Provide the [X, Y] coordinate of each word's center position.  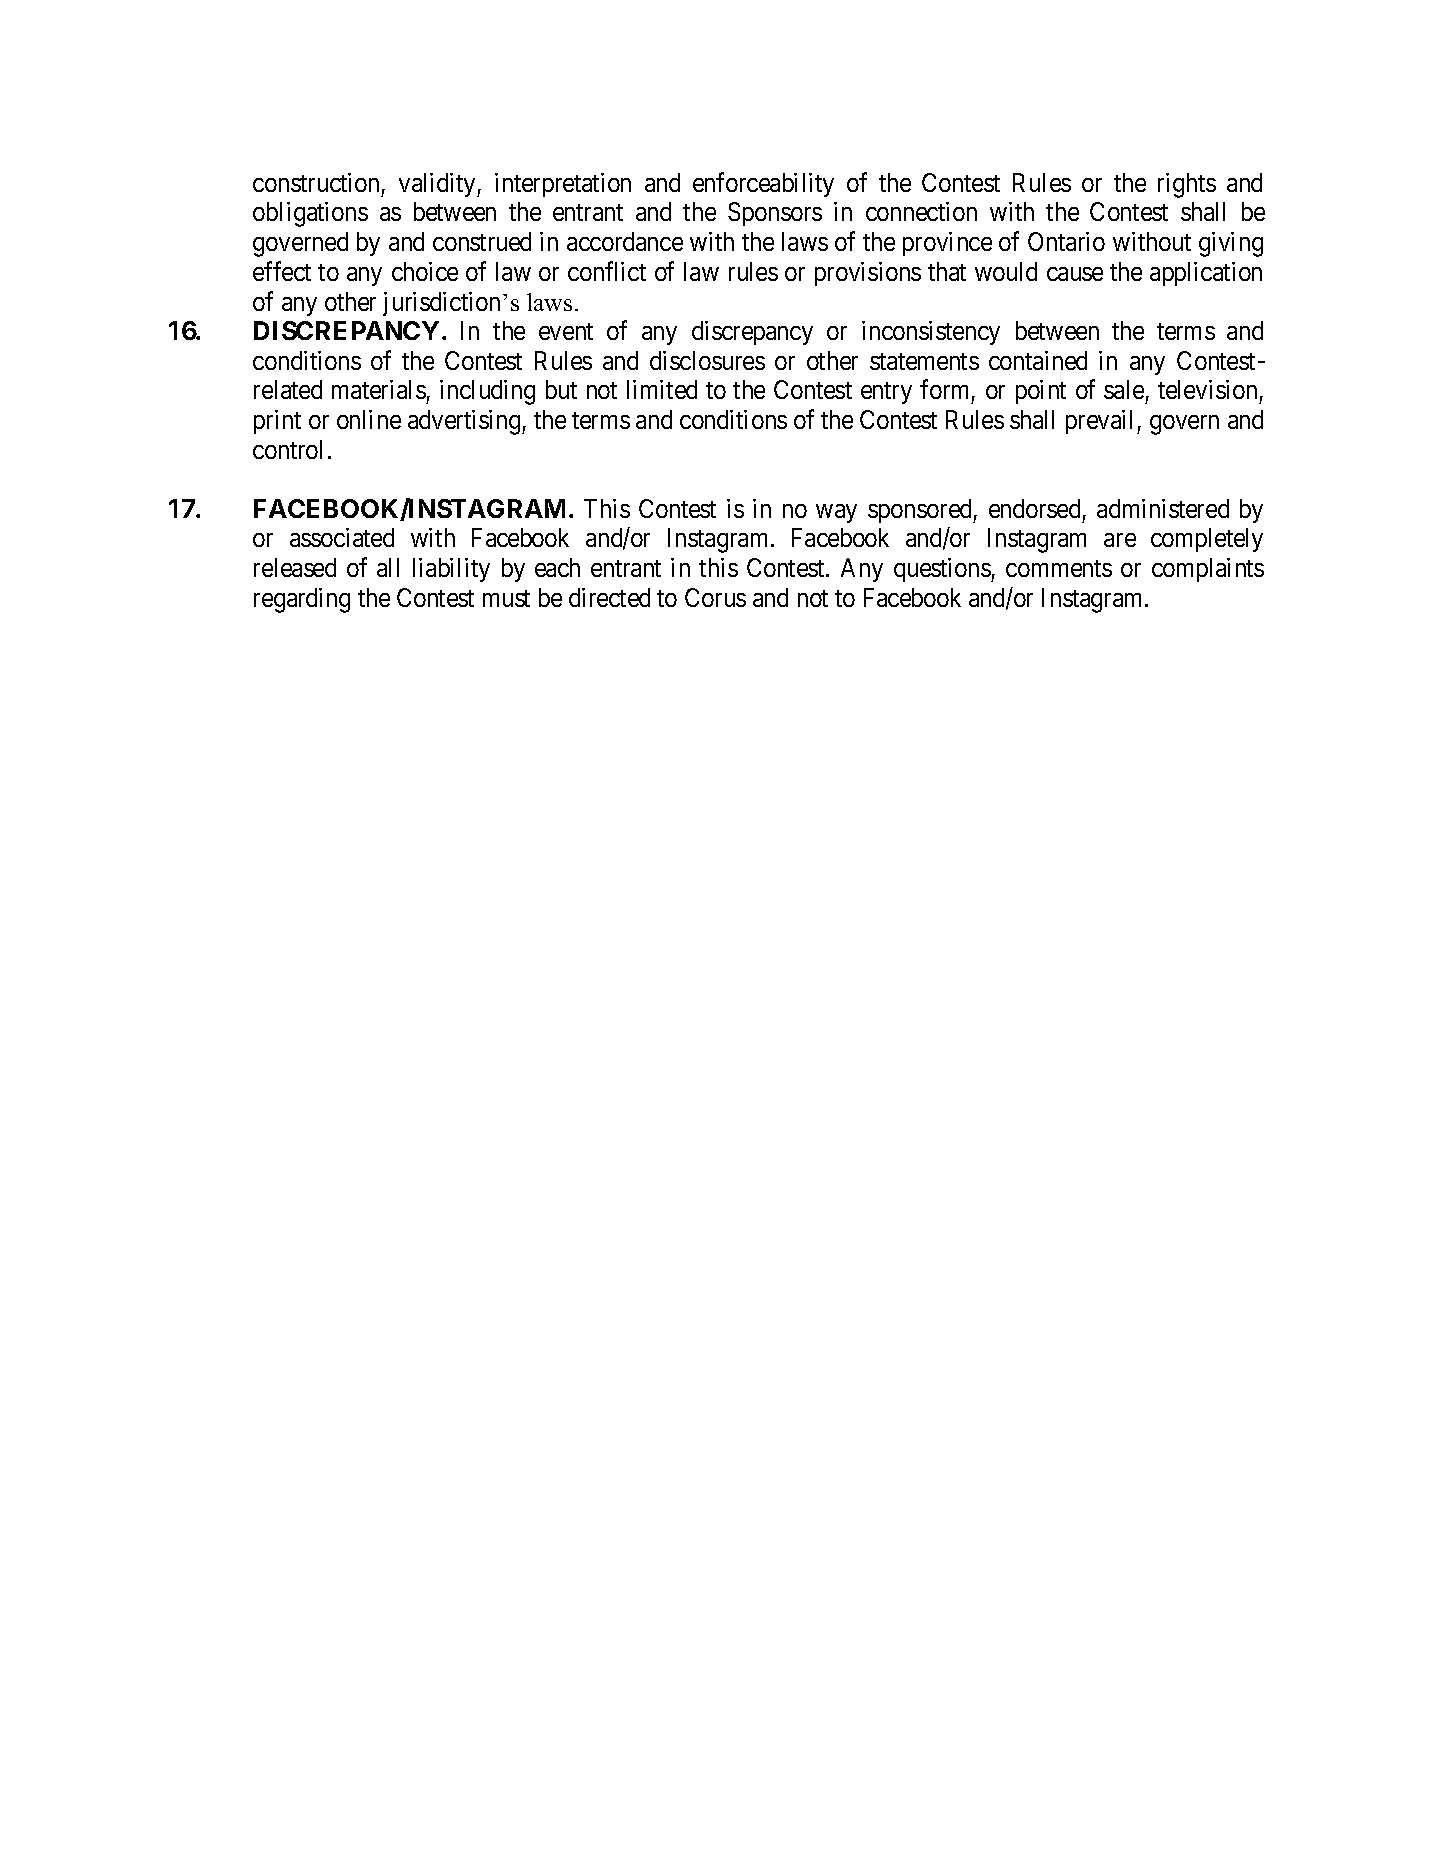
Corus [715, 597]
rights [1187, 185]
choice [425, 271]
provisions [868, 274]
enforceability [763, 184]
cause [1075, 274]
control [287, 449]
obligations [310, 214]
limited [662, 389]
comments [1059, 568]
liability [451, 570]
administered [1163, 508]
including [487, 392]
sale [1124, 389]
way [836, 513]
